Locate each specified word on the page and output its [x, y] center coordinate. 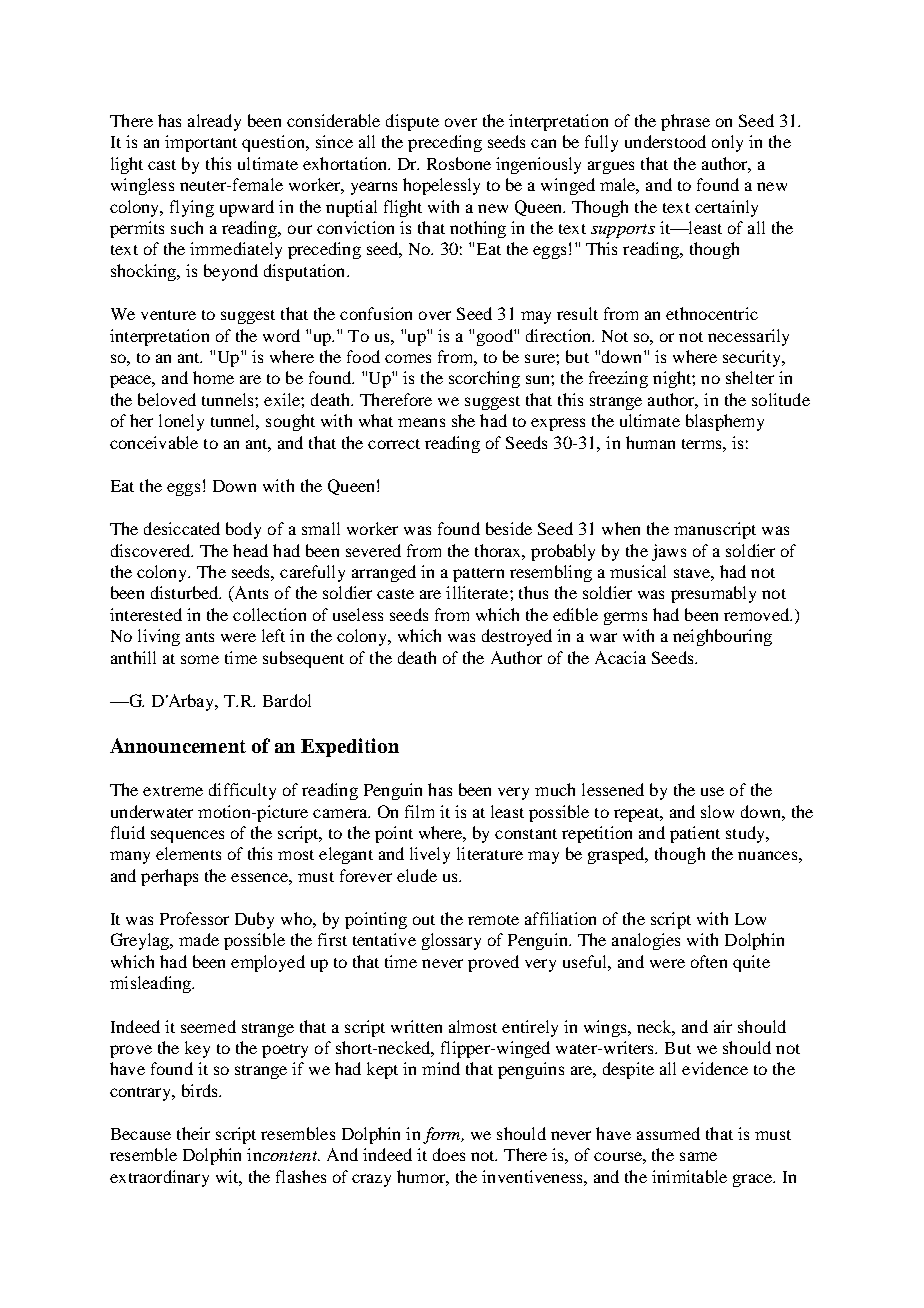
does [449, 1154]
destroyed [517, 637]
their [193, 1133]
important [201, 143]
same [698, 1156]
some [200, 659]
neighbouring [722, 637]
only [727, 143]
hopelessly [441, 186]
